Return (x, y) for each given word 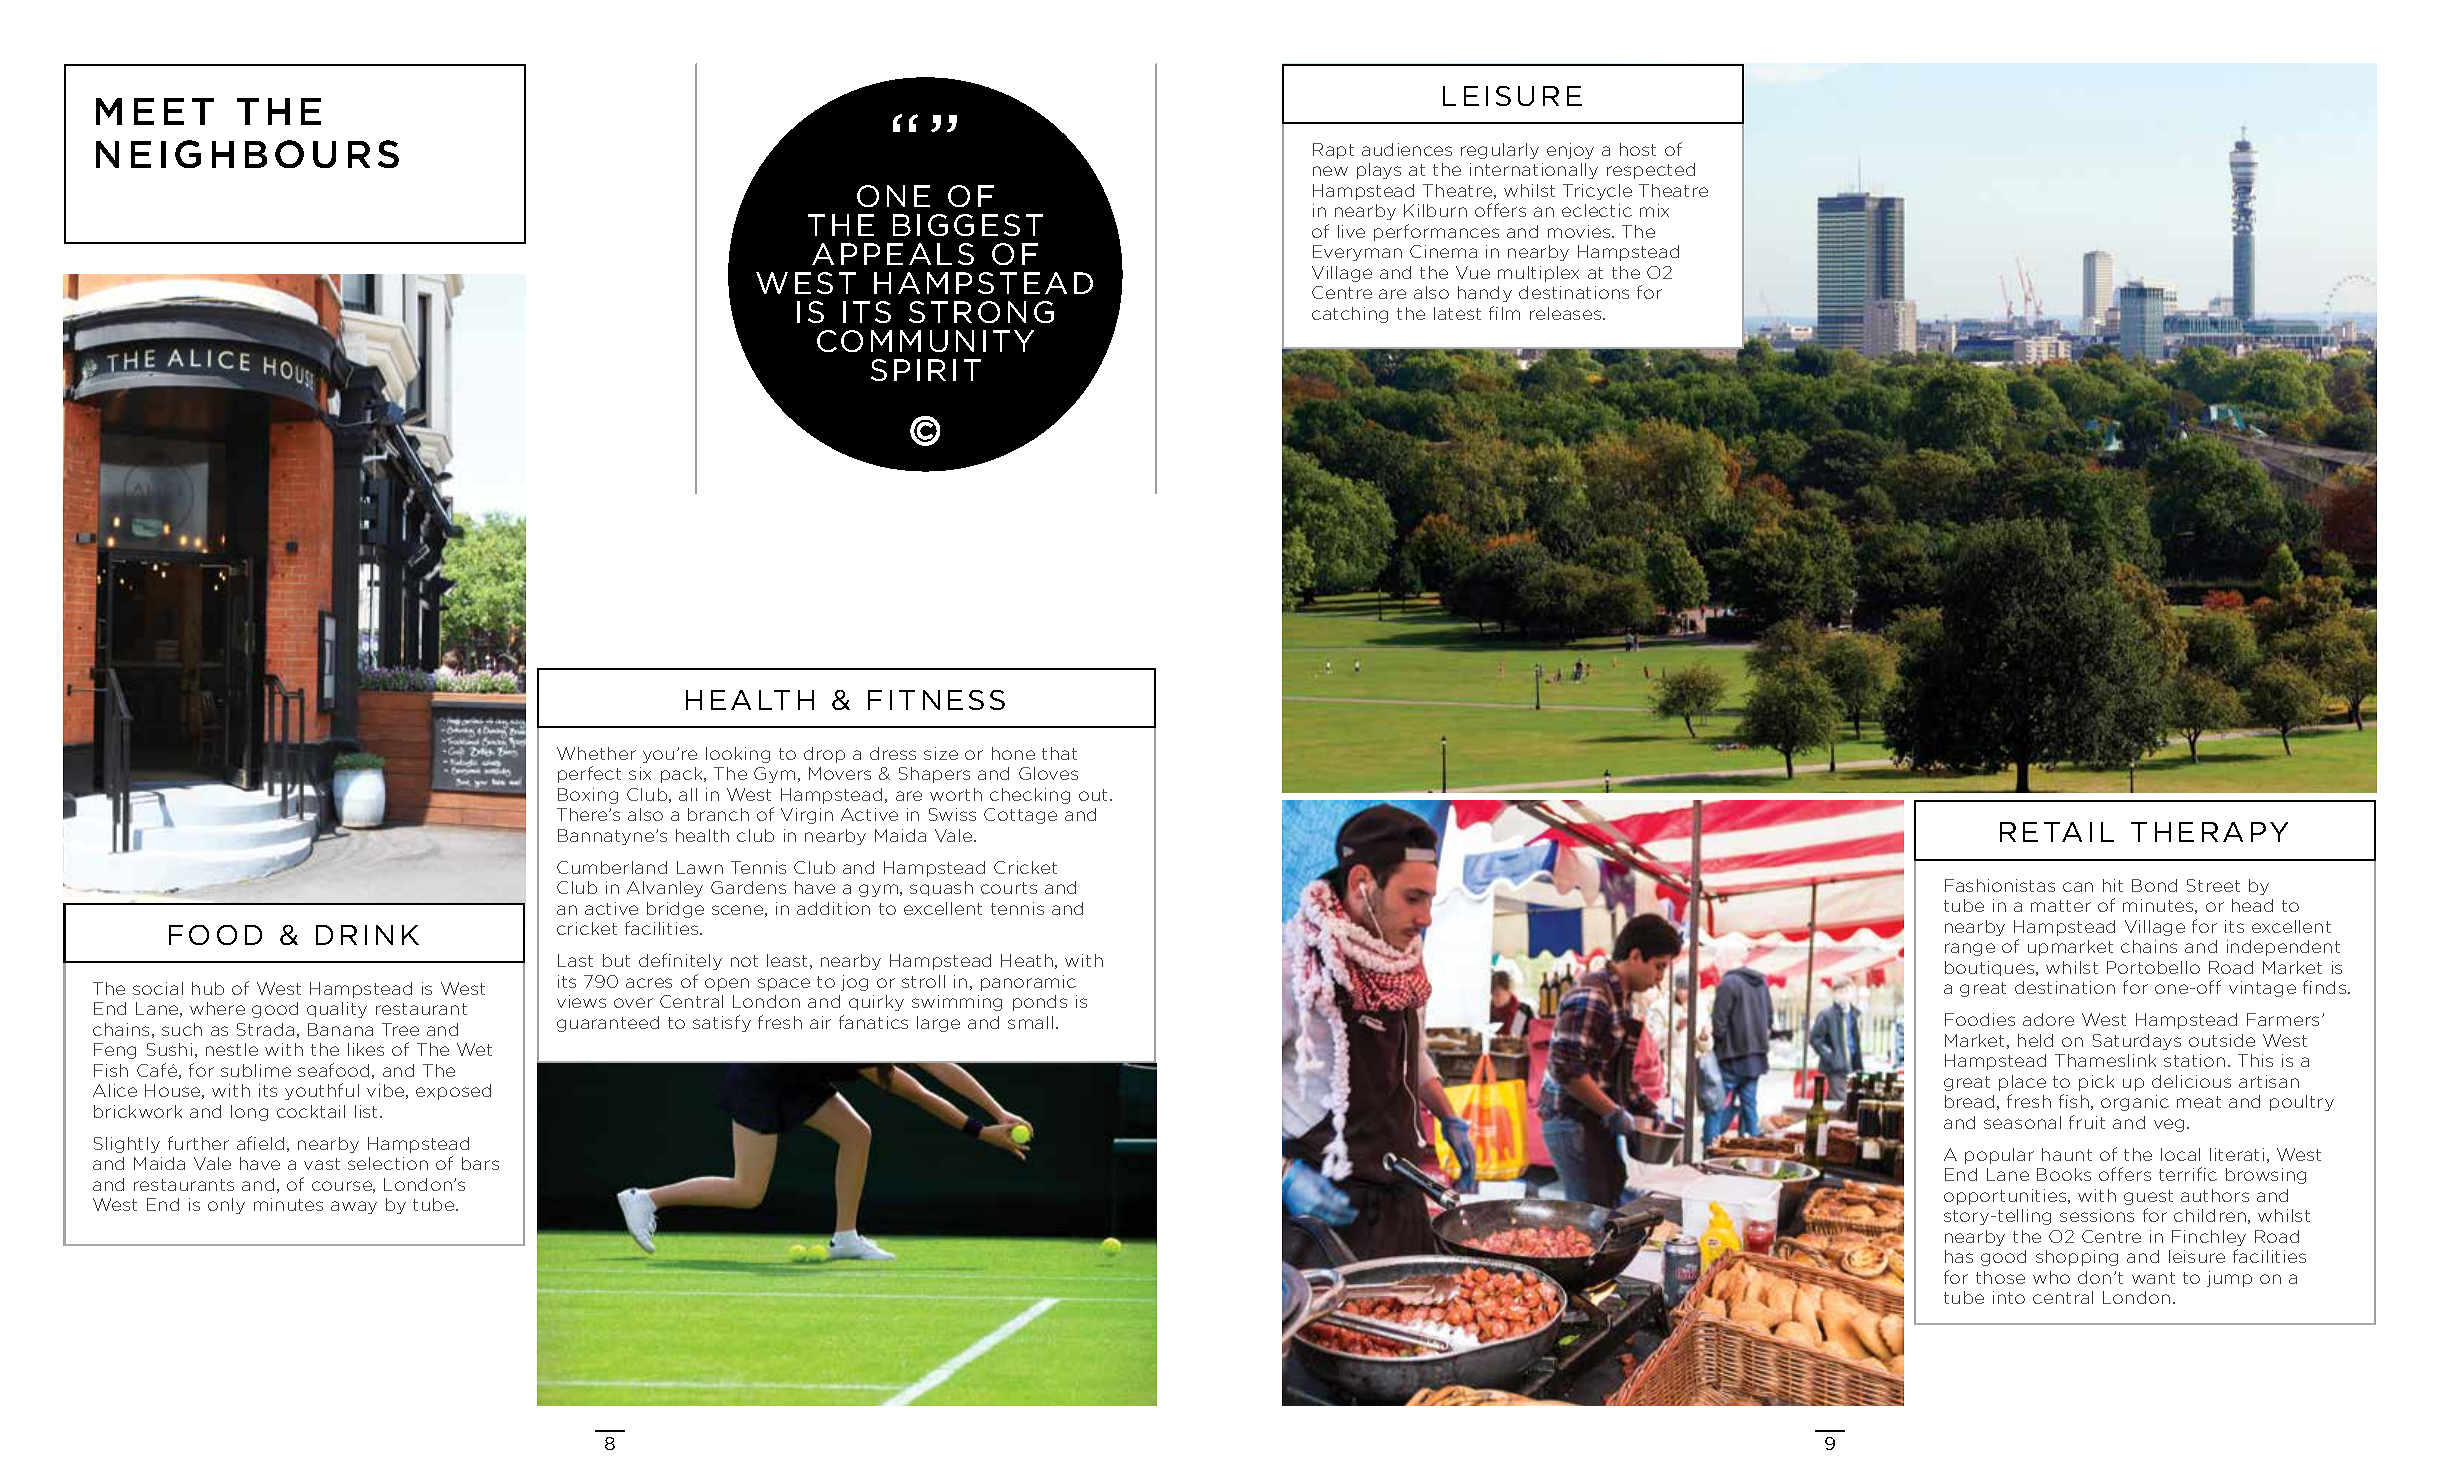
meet (155, 111)
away (354, 1207)
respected (1651, 171)
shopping (2077, 1258)
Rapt (1333, 151)
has (1959, 1256)
